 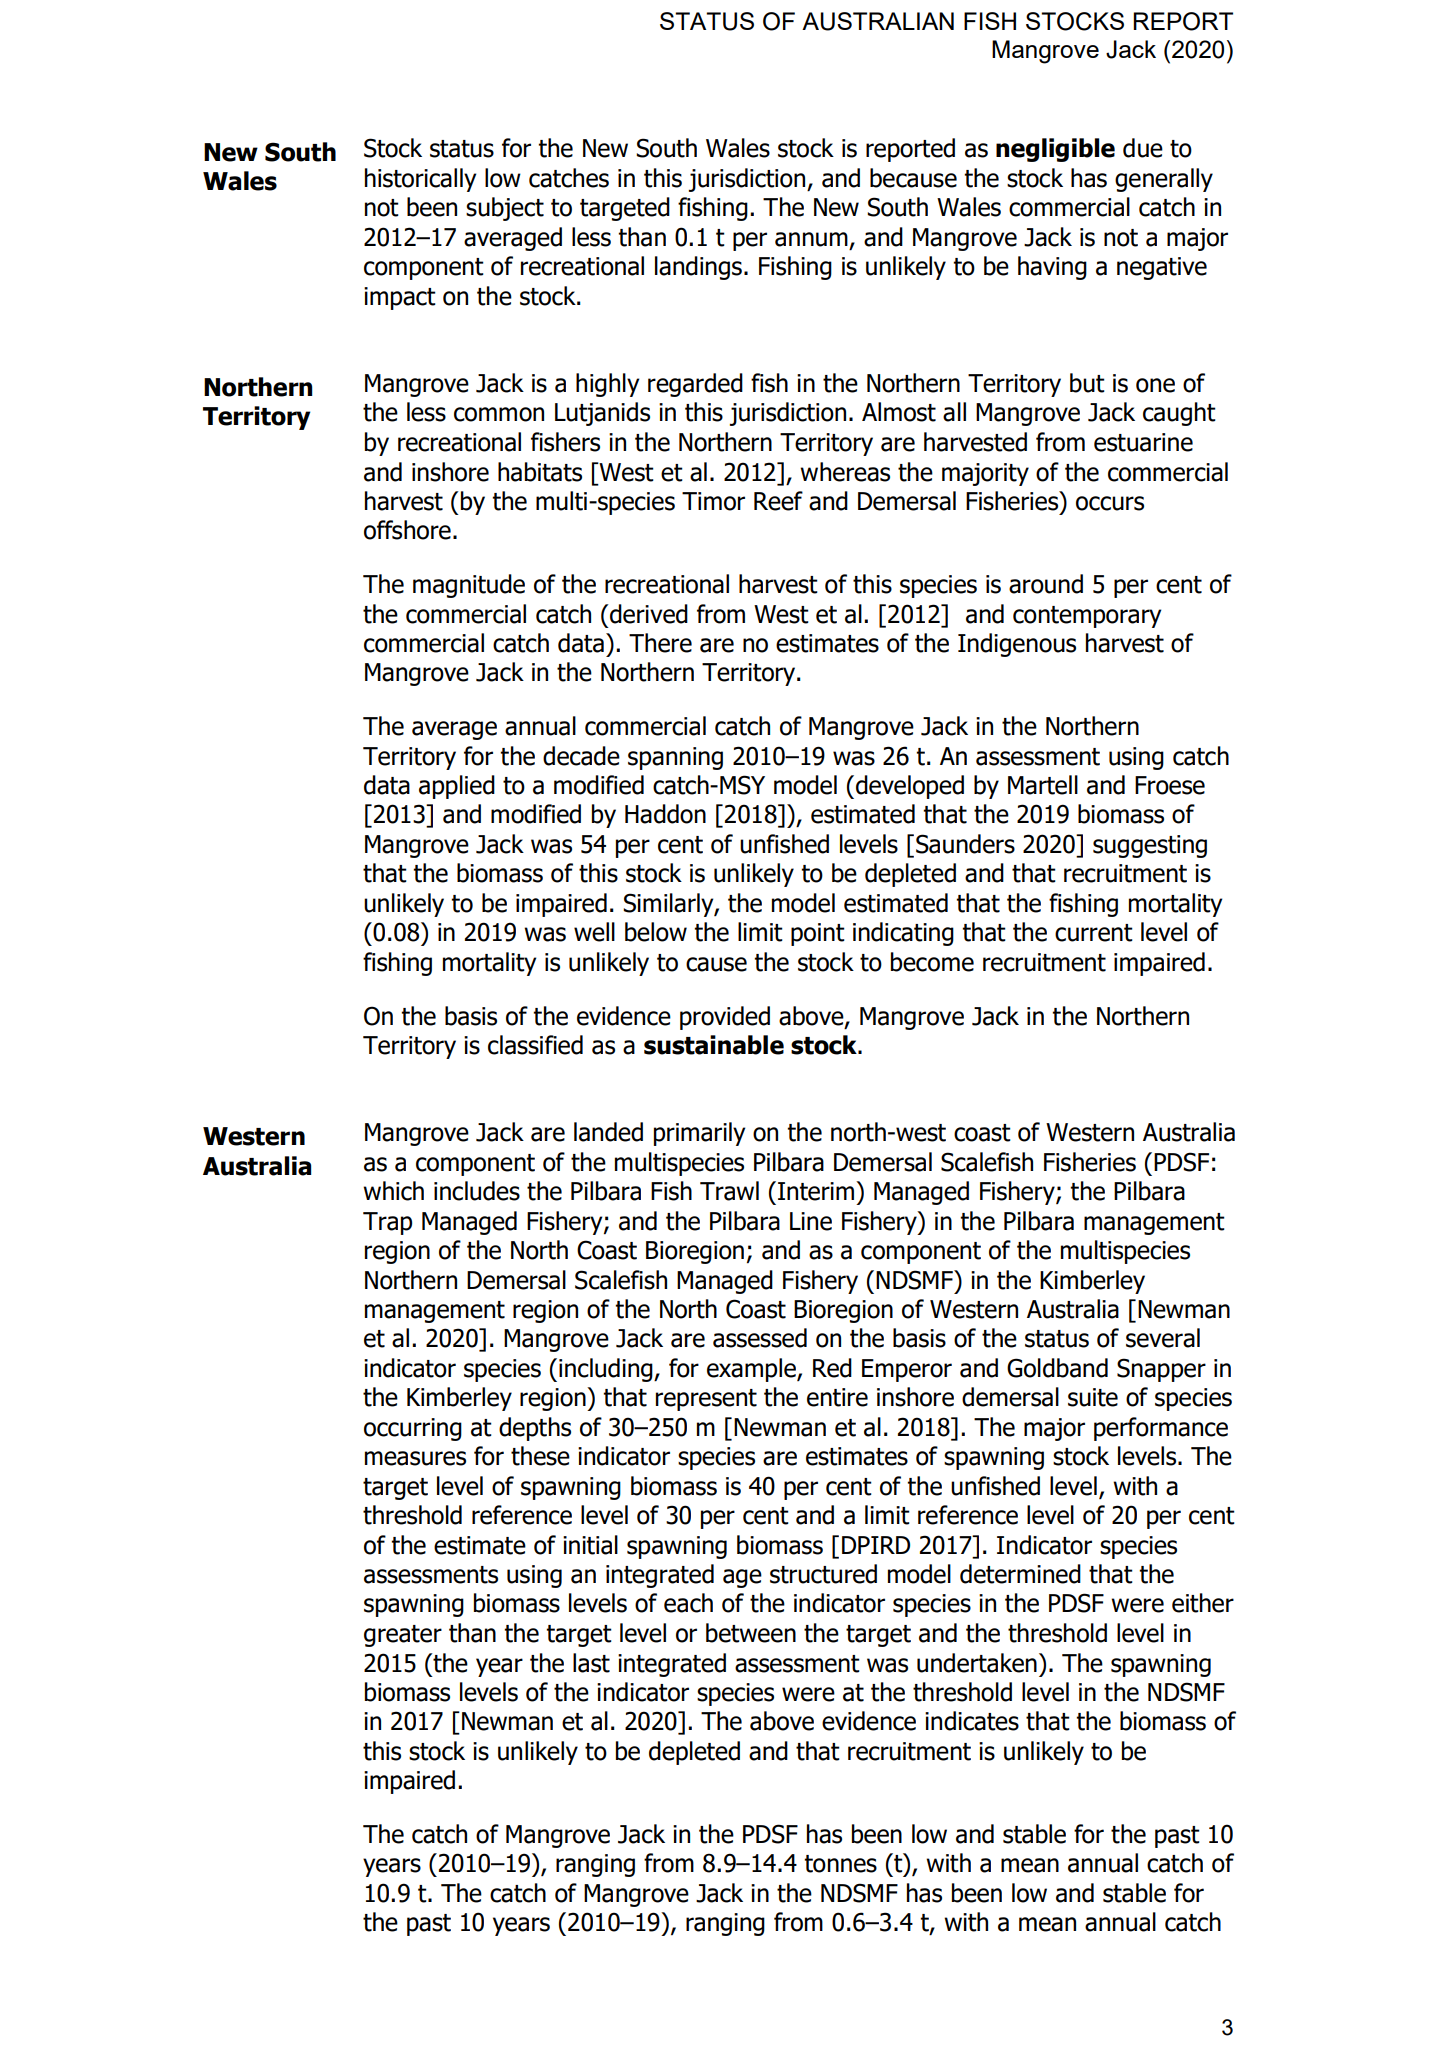 I want to click on suggesting, so click(x=1150, y=846).
